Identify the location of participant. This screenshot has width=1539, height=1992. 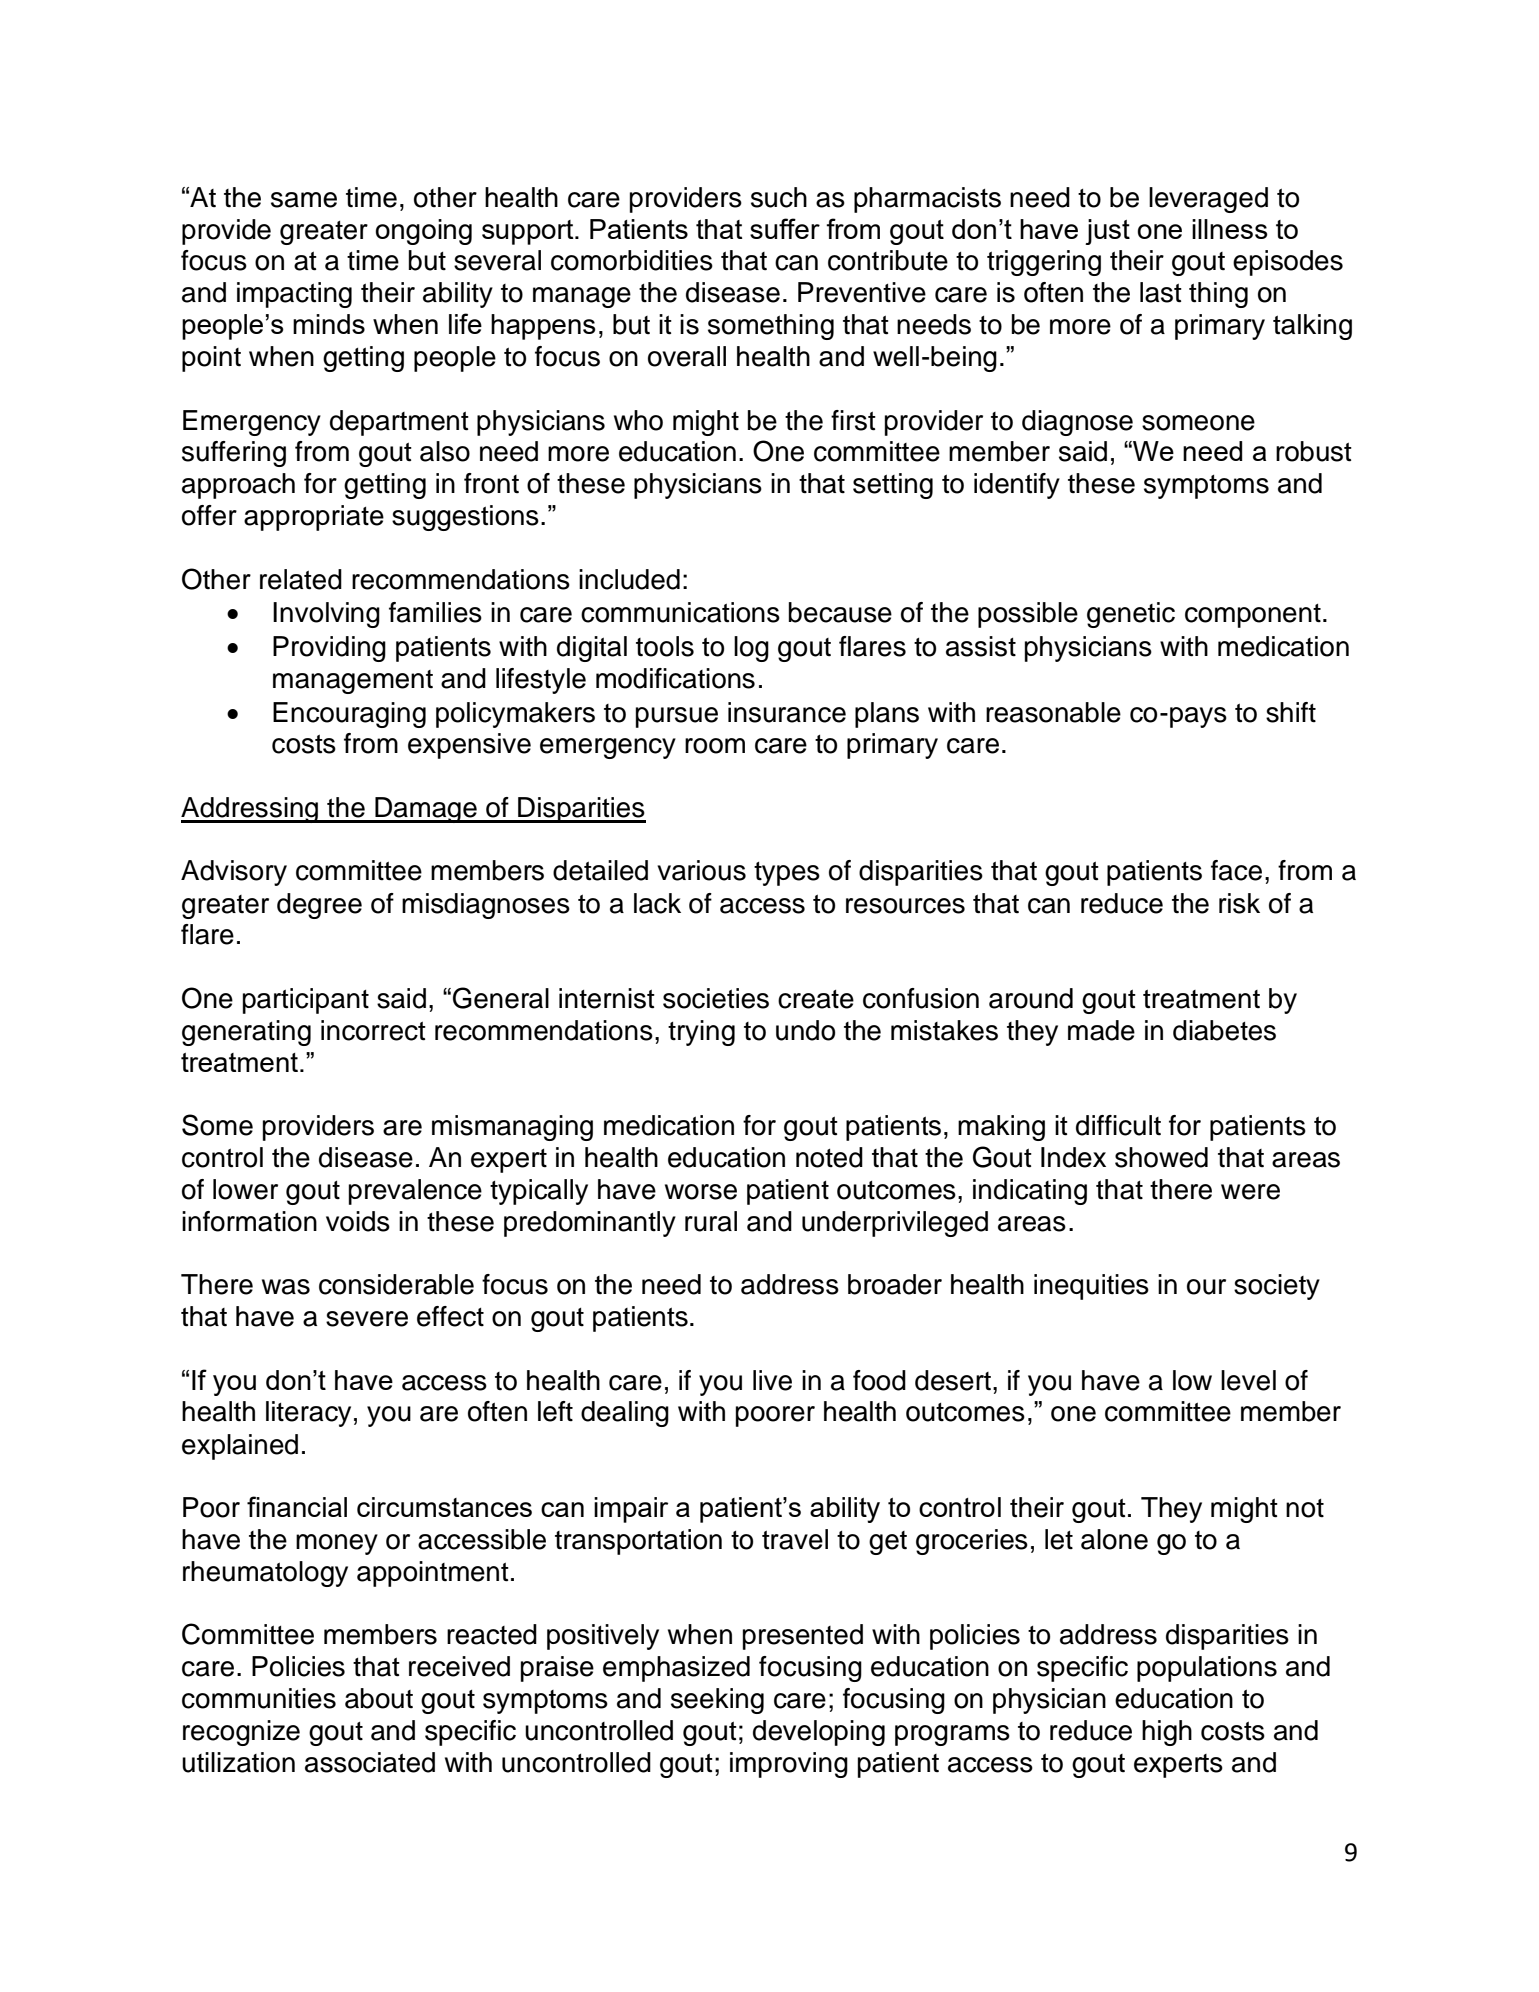
(306, 1001).
